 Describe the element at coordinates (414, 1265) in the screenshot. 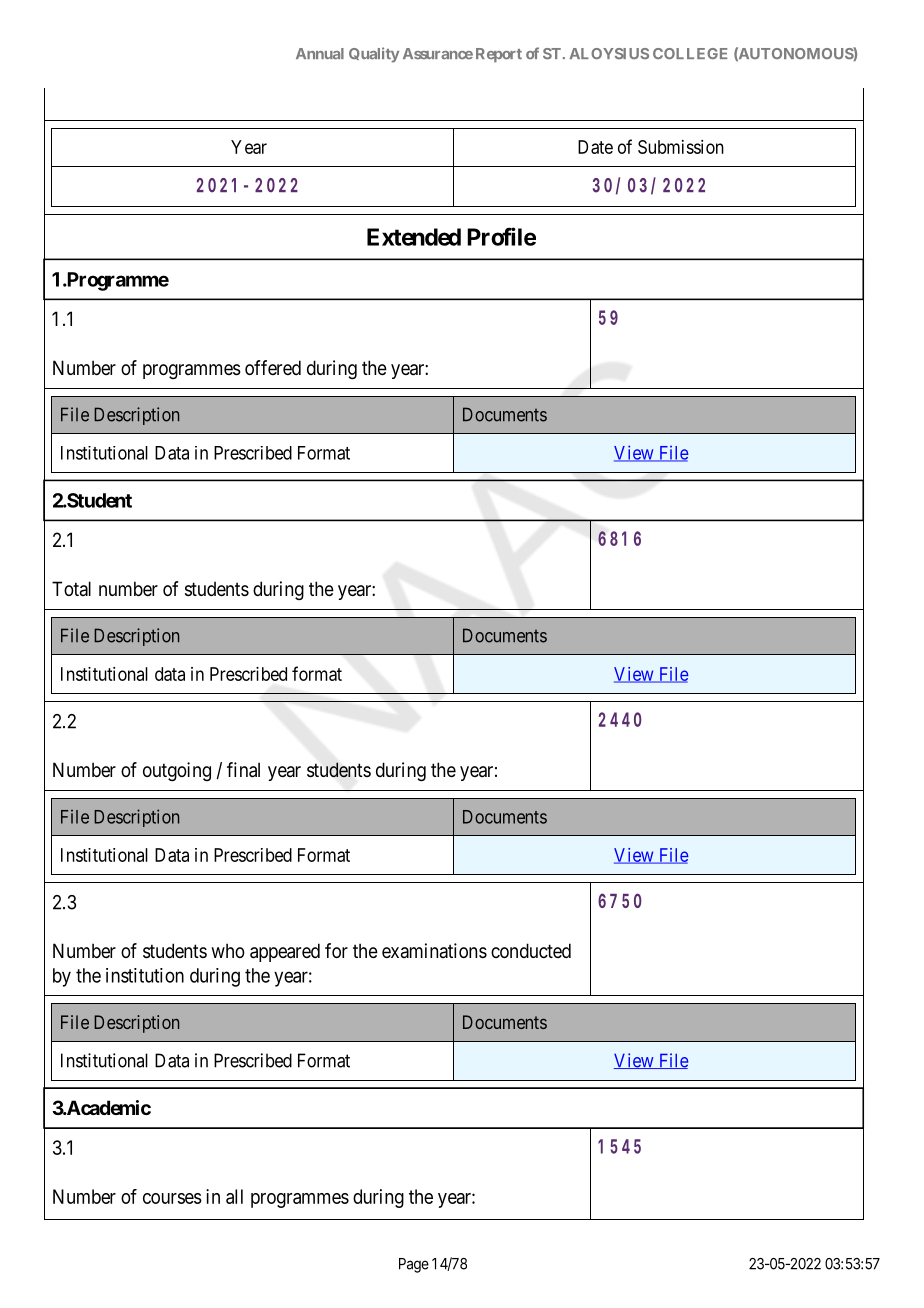

I see `Page` at that location.
